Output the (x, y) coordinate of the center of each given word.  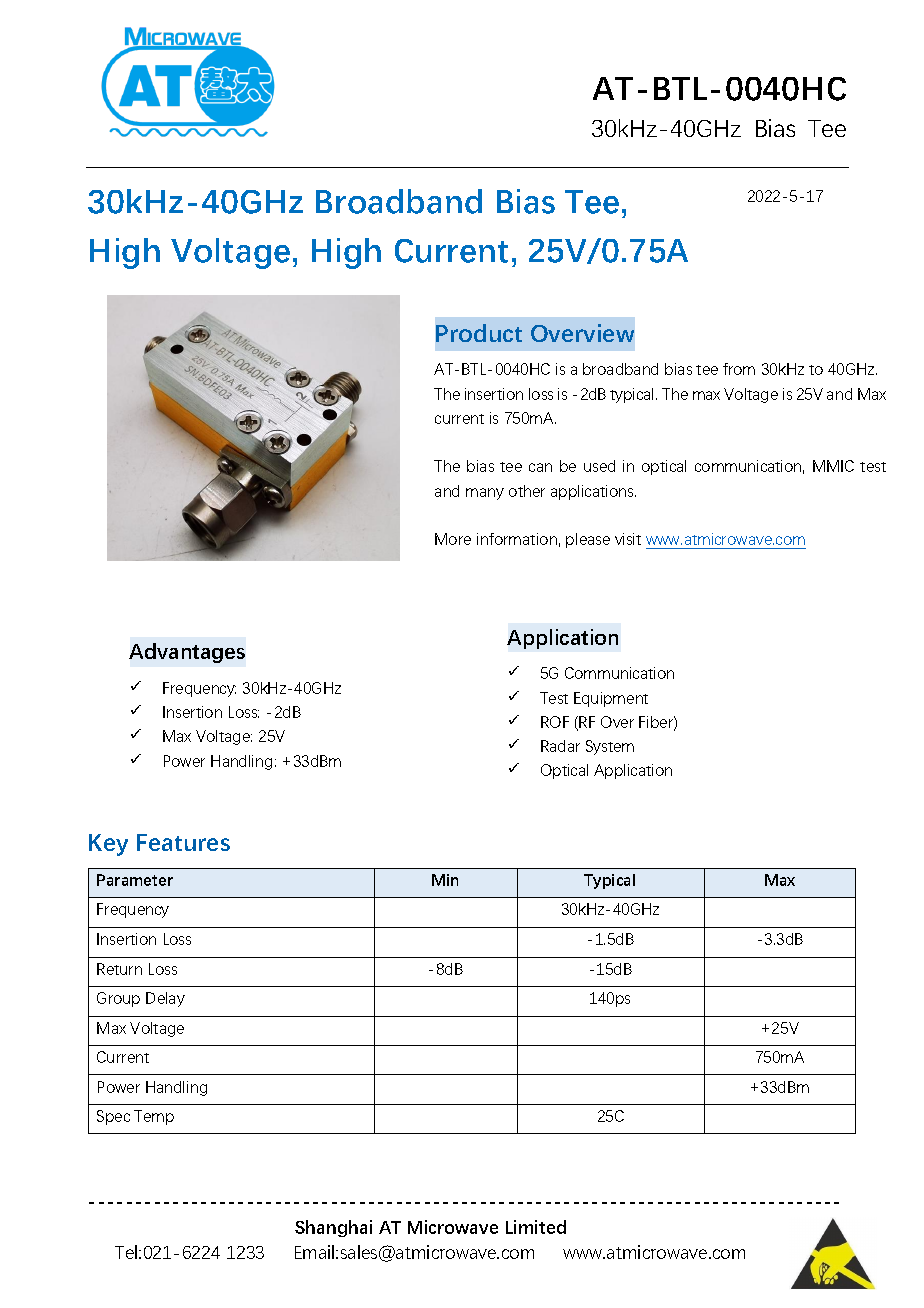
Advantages (187, 653)
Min (445, 880)
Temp (154, 1117)
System (610, 747)
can (540, 467)
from (739, 369)
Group (118, 999)
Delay (165, 999)
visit (628, 539)
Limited (536, 1227)
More (453, 539)
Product (479, 333)
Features (183, 842)
